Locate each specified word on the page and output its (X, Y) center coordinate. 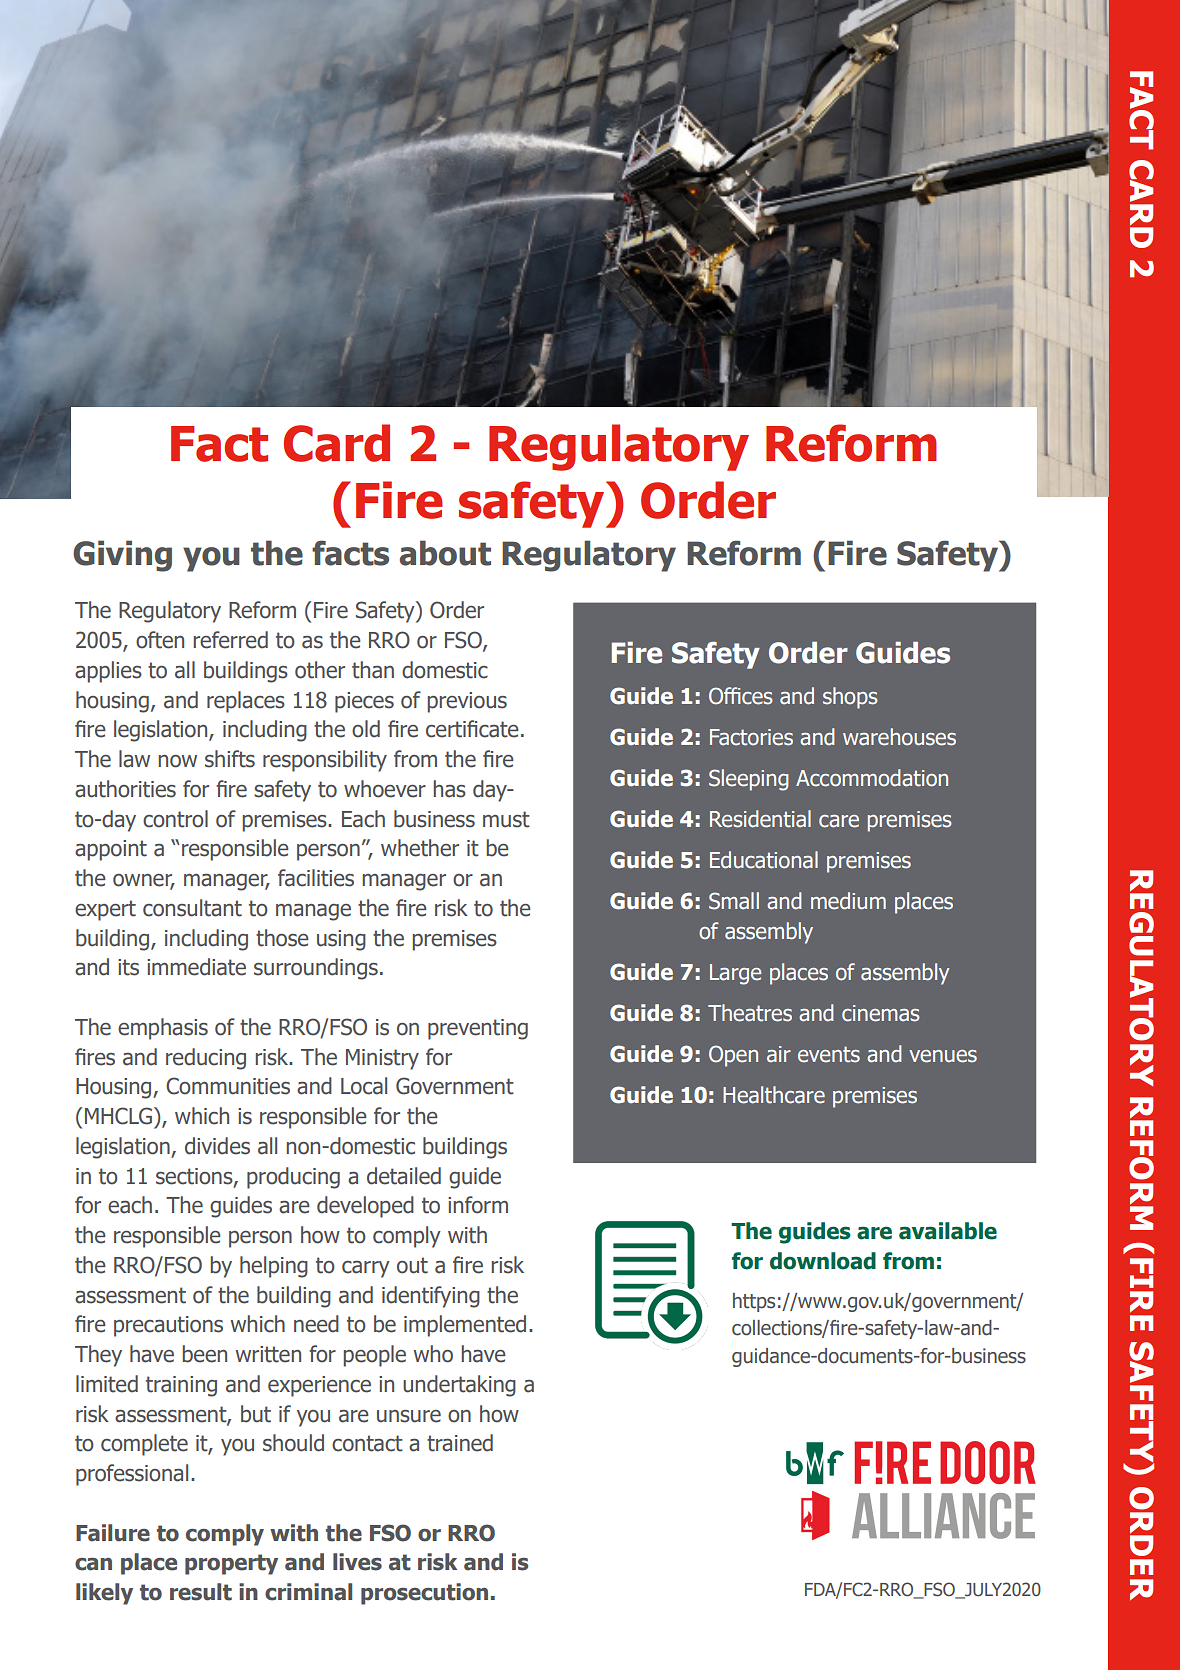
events (829, 1054)
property (231, 1564)
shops (850, 698)
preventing (478, 1029)
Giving (122, 556)
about (445, 553)
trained (460, 1443)
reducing (206, 1059)
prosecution (424, 1594)
